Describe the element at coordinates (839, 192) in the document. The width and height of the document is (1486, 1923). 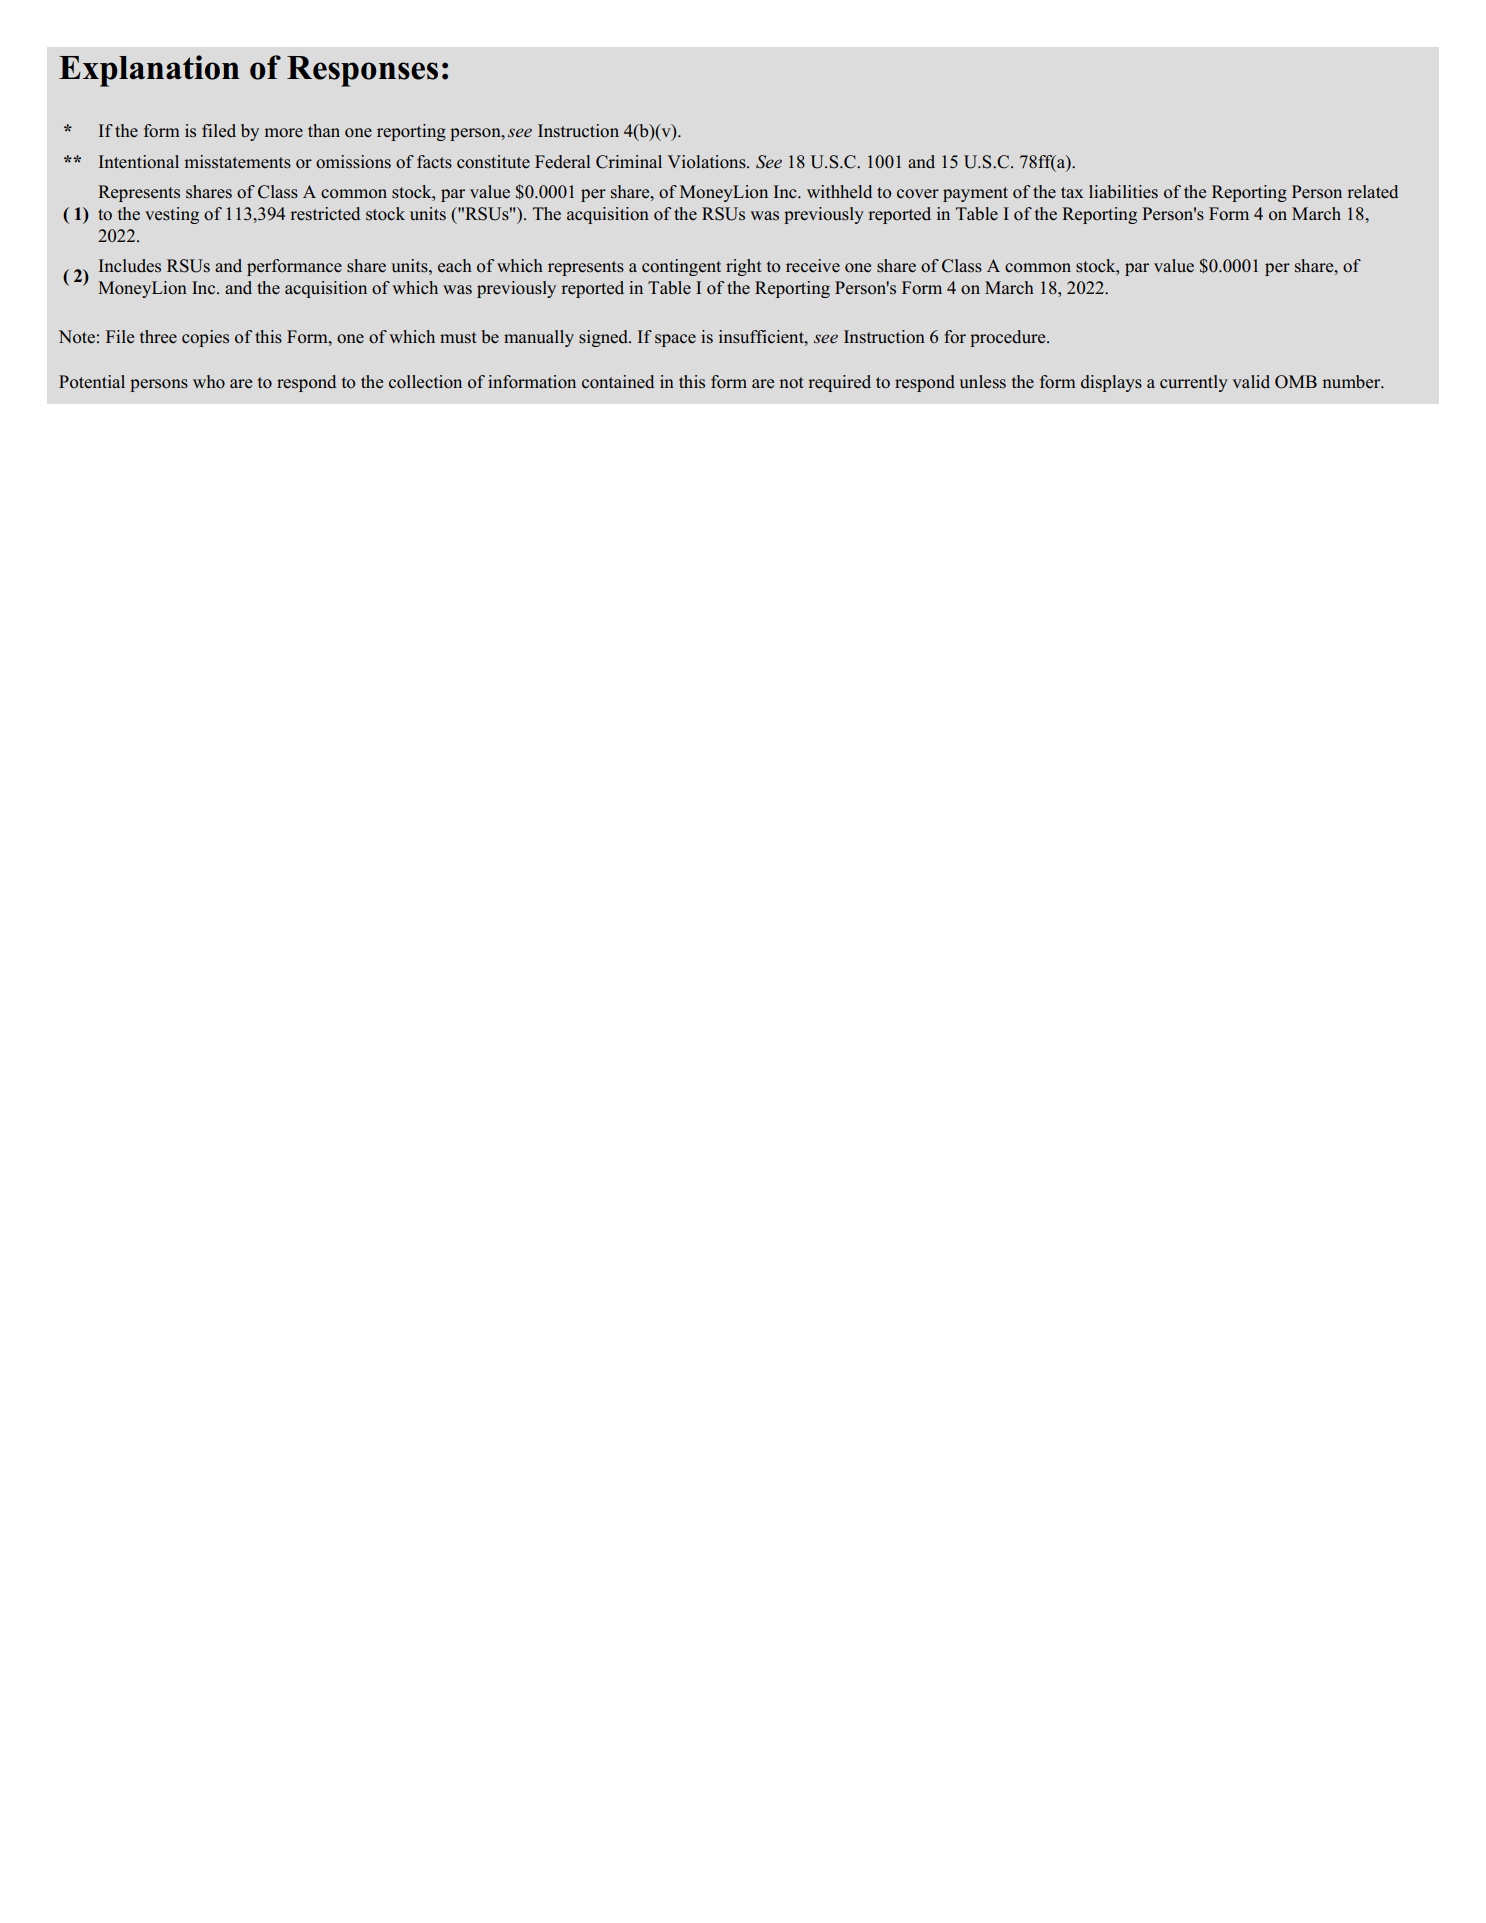
I see `withheld` at that location.
